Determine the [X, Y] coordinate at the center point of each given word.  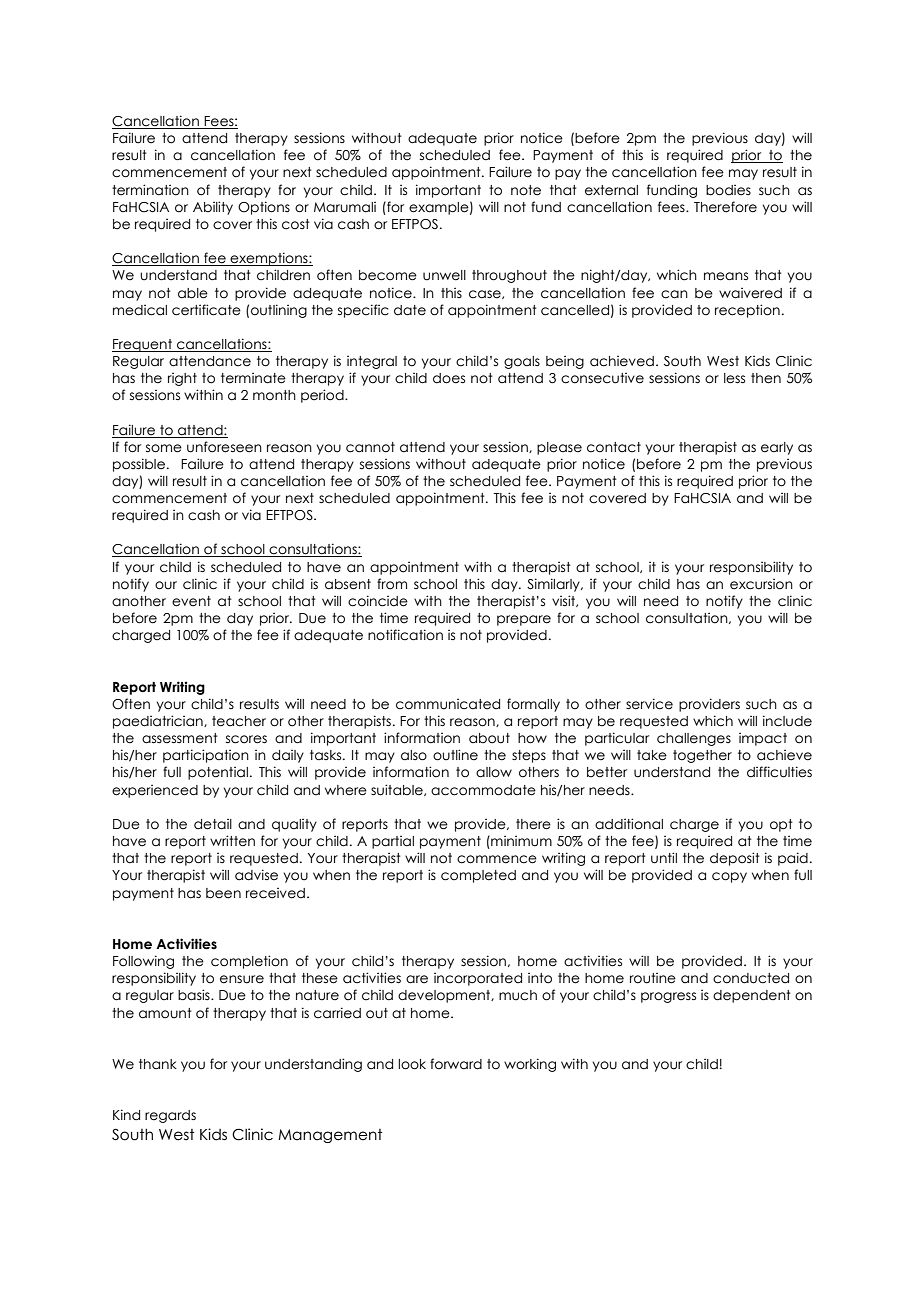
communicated [448, 704]
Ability [213, 208]
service [649, 704]
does [449, 378]
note [526, 190]
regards [170, 1116]
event [191, 601]
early [777, 448]
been [223, 893]
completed [478, 876]
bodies [728, 190]
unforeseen [224, 447]
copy [729, 877]
